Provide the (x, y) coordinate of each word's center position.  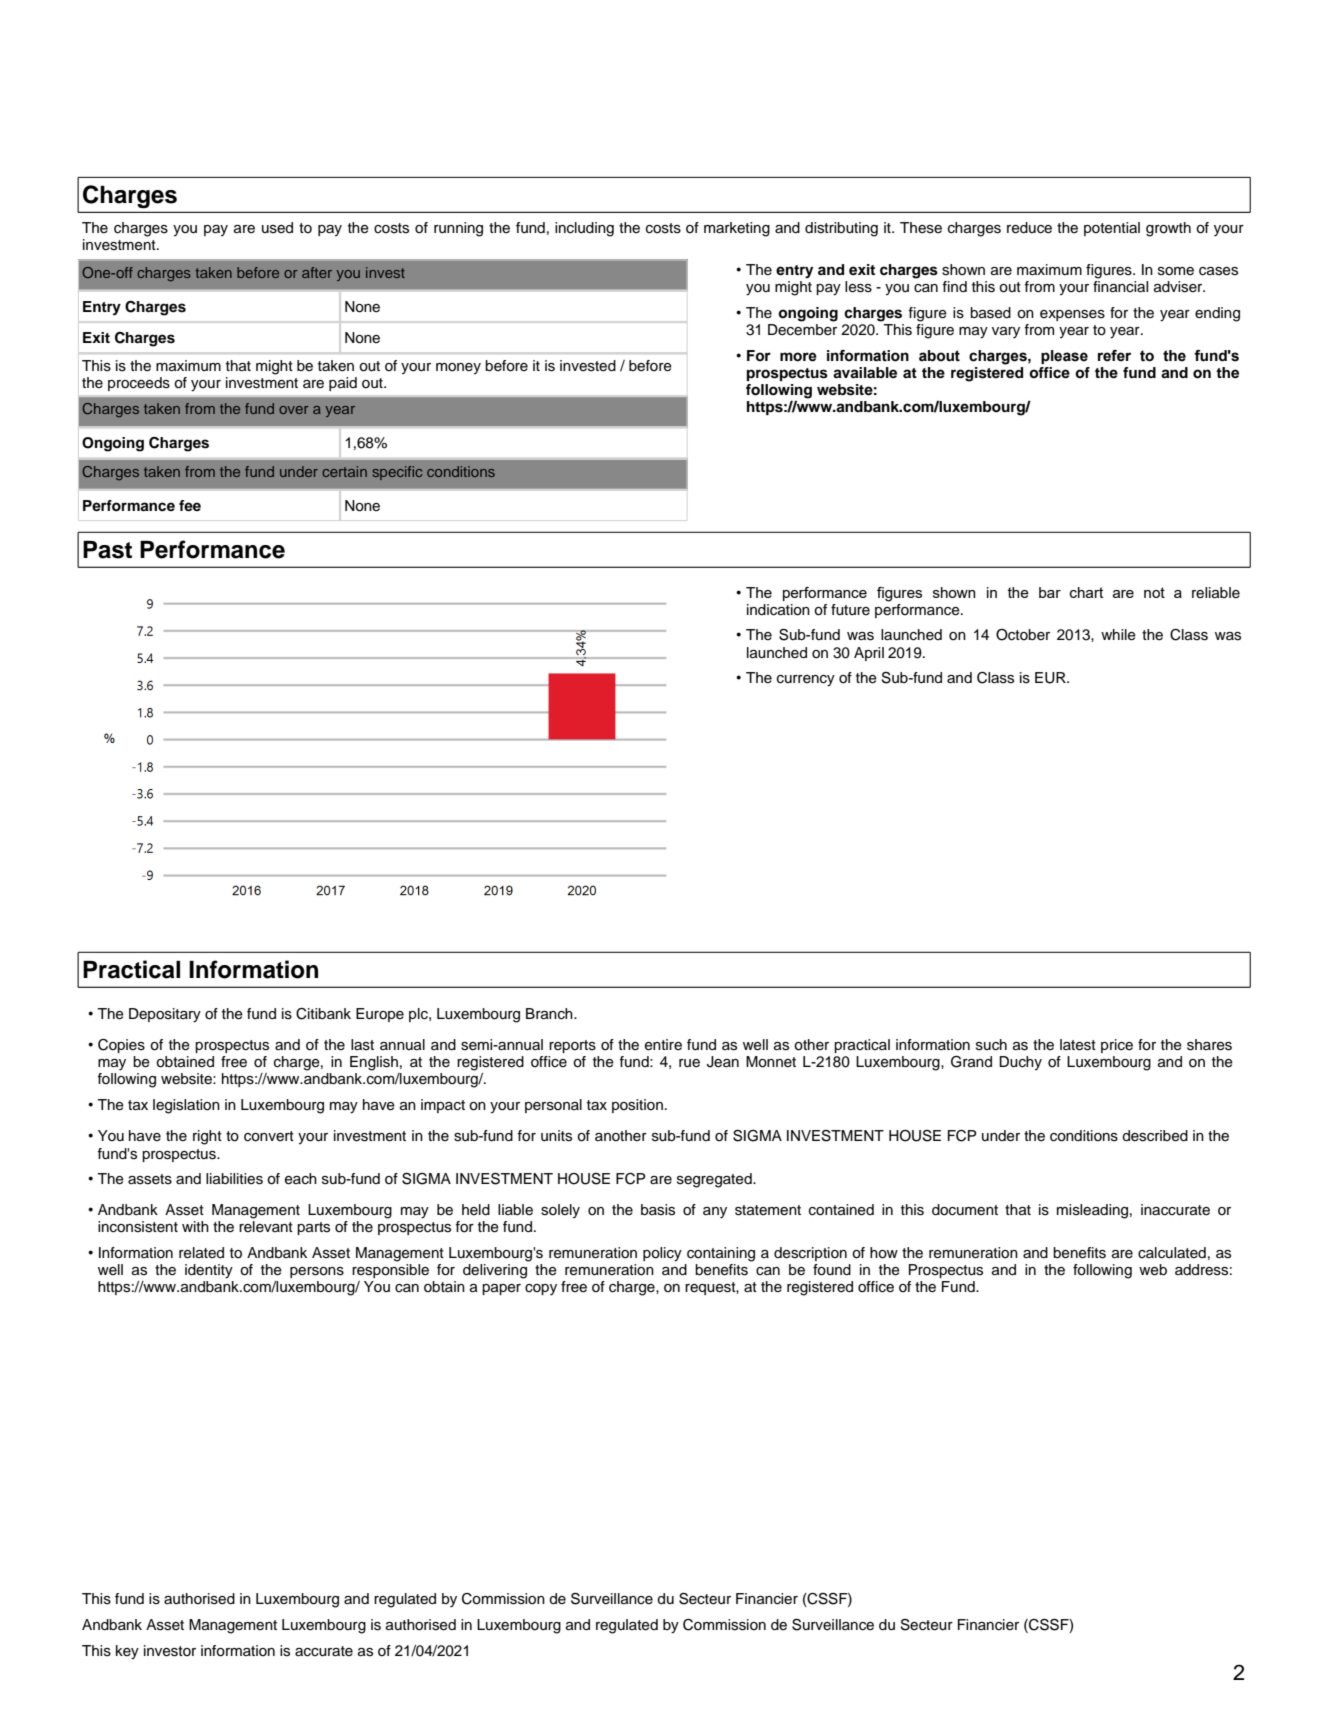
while (1118, 635)
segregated (715, 1180)
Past (107, 550)
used (277, 228)
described (1155, 1136)
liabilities (234, 1179)
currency (806, 681)
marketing (737, 229)
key (127, 1652)
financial (1120, 286)
